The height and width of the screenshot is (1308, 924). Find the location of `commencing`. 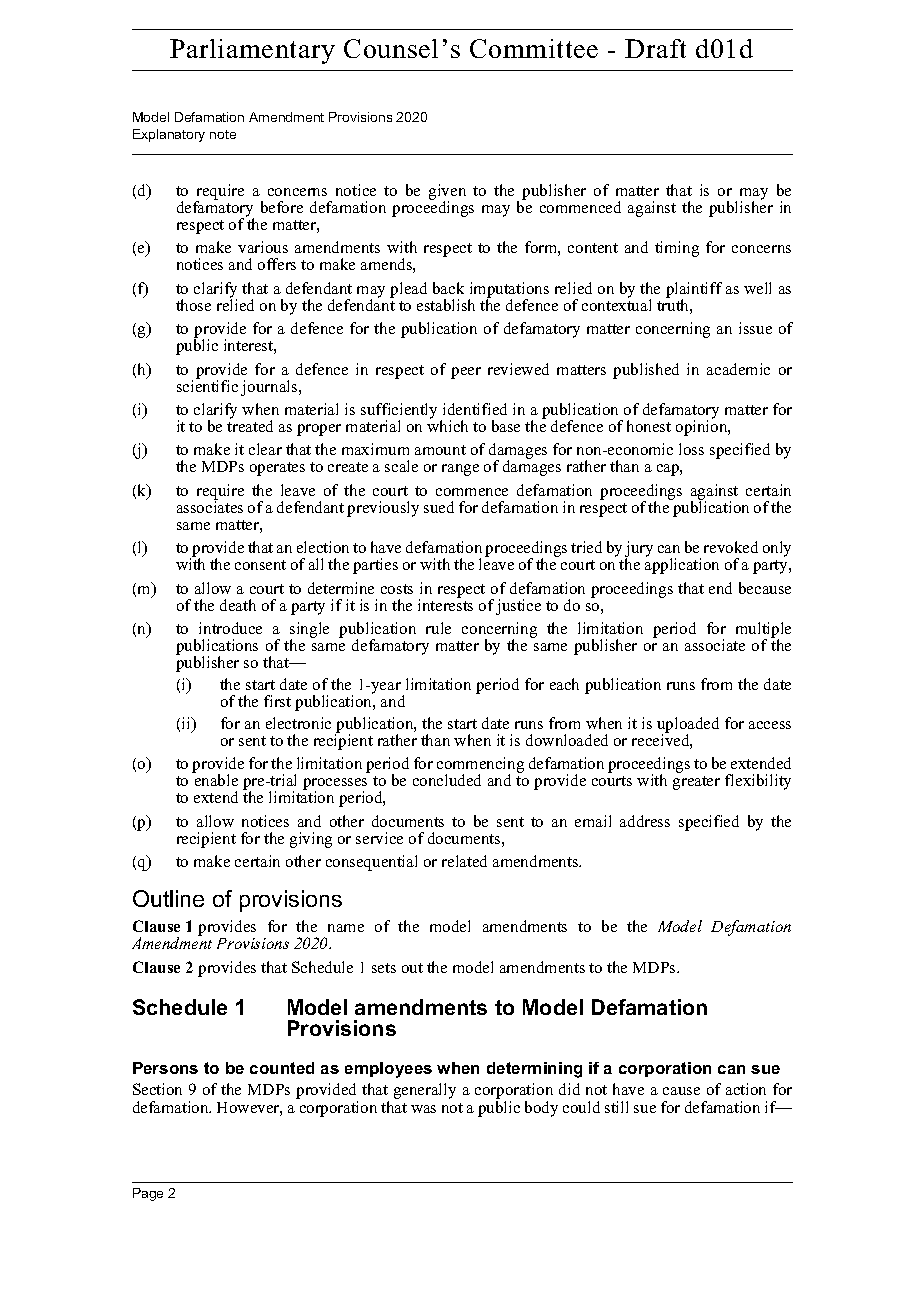

commencing is located at coordinates (480, 766).
